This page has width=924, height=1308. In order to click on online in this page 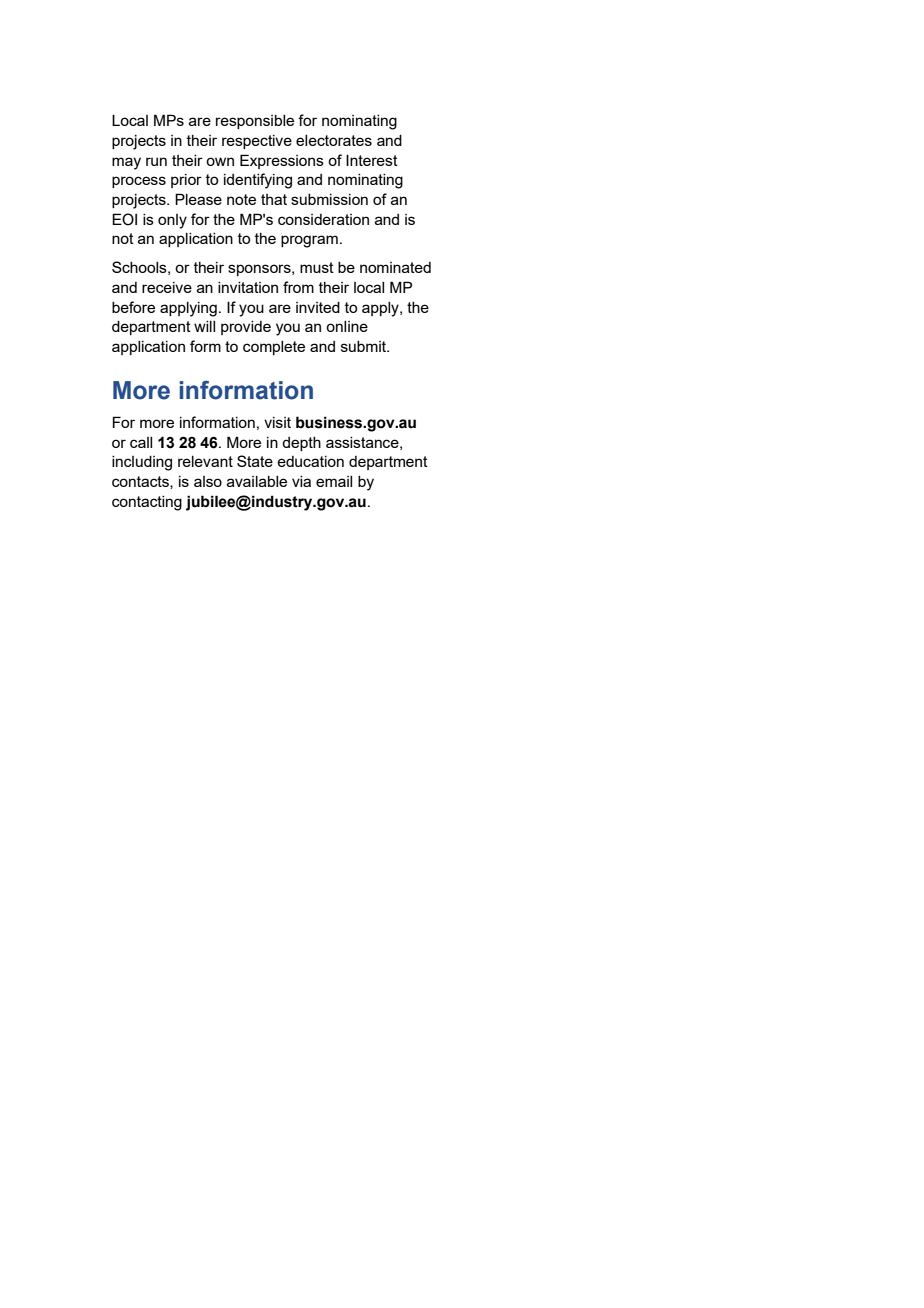, I will do `click(347, 326)`.
